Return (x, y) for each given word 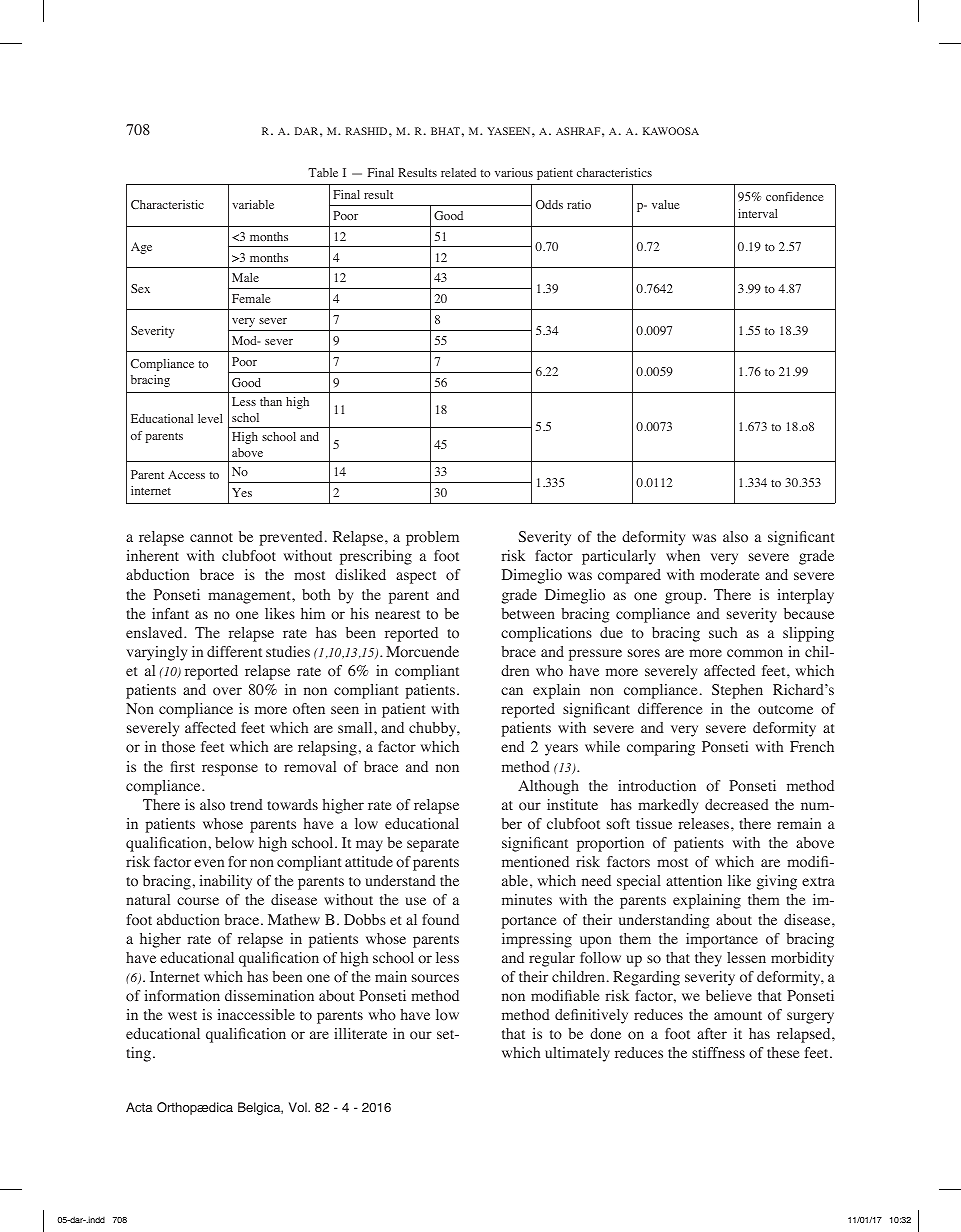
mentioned (535, 861)
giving (777, 882)
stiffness (718, 1052)
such (723, 632)
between (528, 613)
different (234, 651)
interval (758, 213)
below (234, 843)
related (458, 172)
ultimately (577, 1054)
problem (432, 538)
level (210, 418)
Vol (299, 1107)
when (683, 555)
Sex (140, 288)
